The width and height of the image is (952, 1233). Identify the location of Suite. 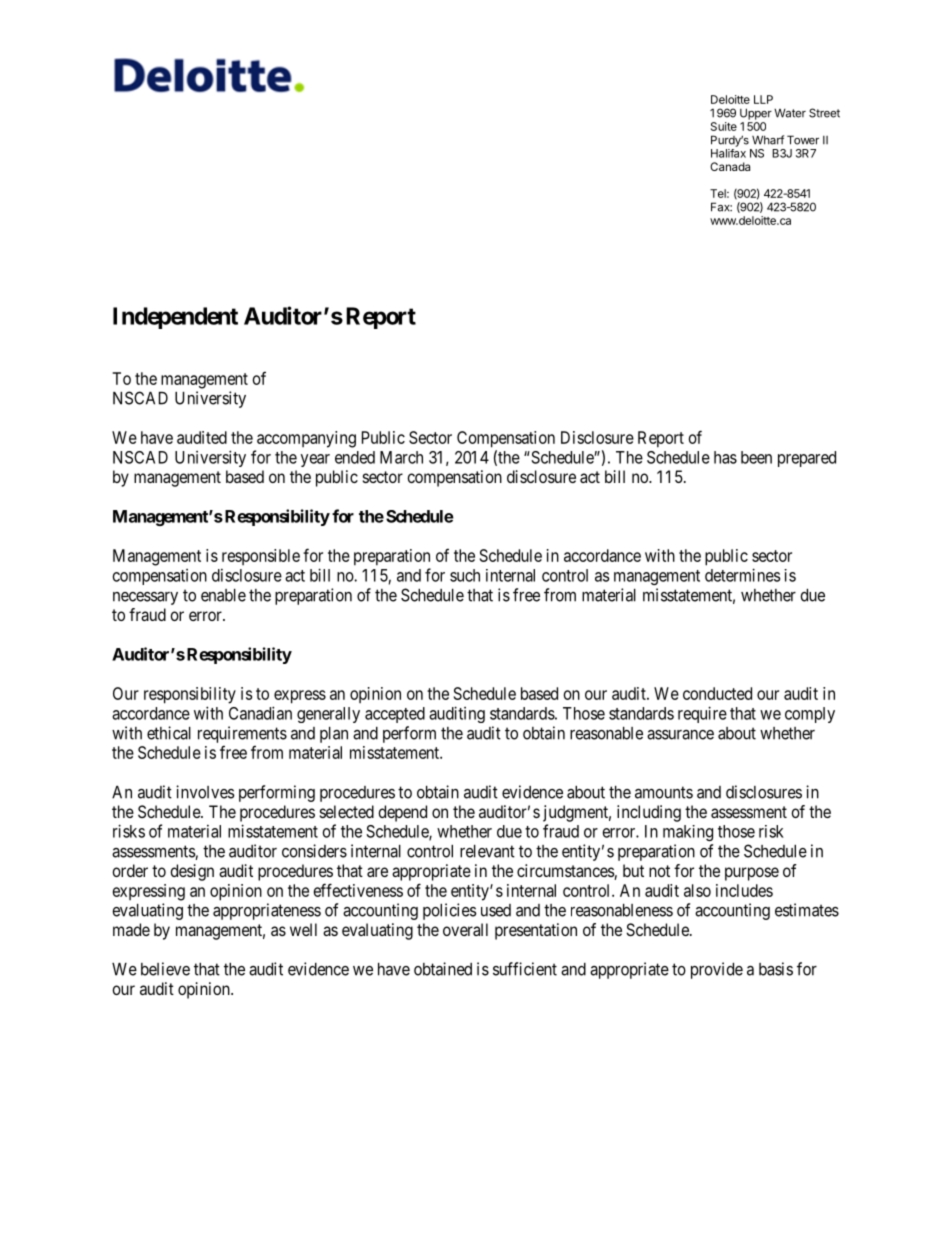
(724, 126).
